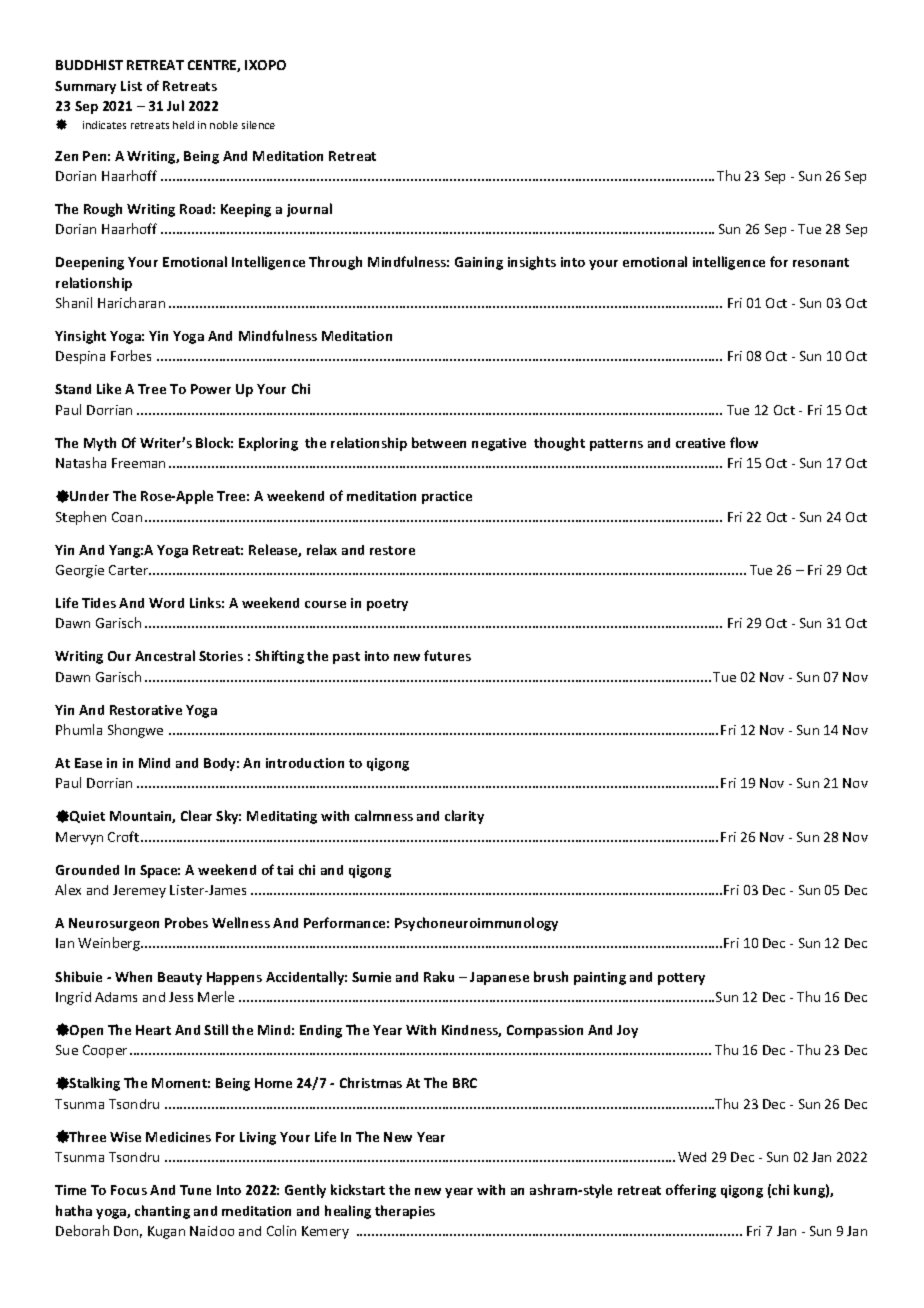 The height and width of the page is (1308, 924). Describe the element at coordinates (476, 924) in the page. I see `Psychoneuroimmunology` at that location.
